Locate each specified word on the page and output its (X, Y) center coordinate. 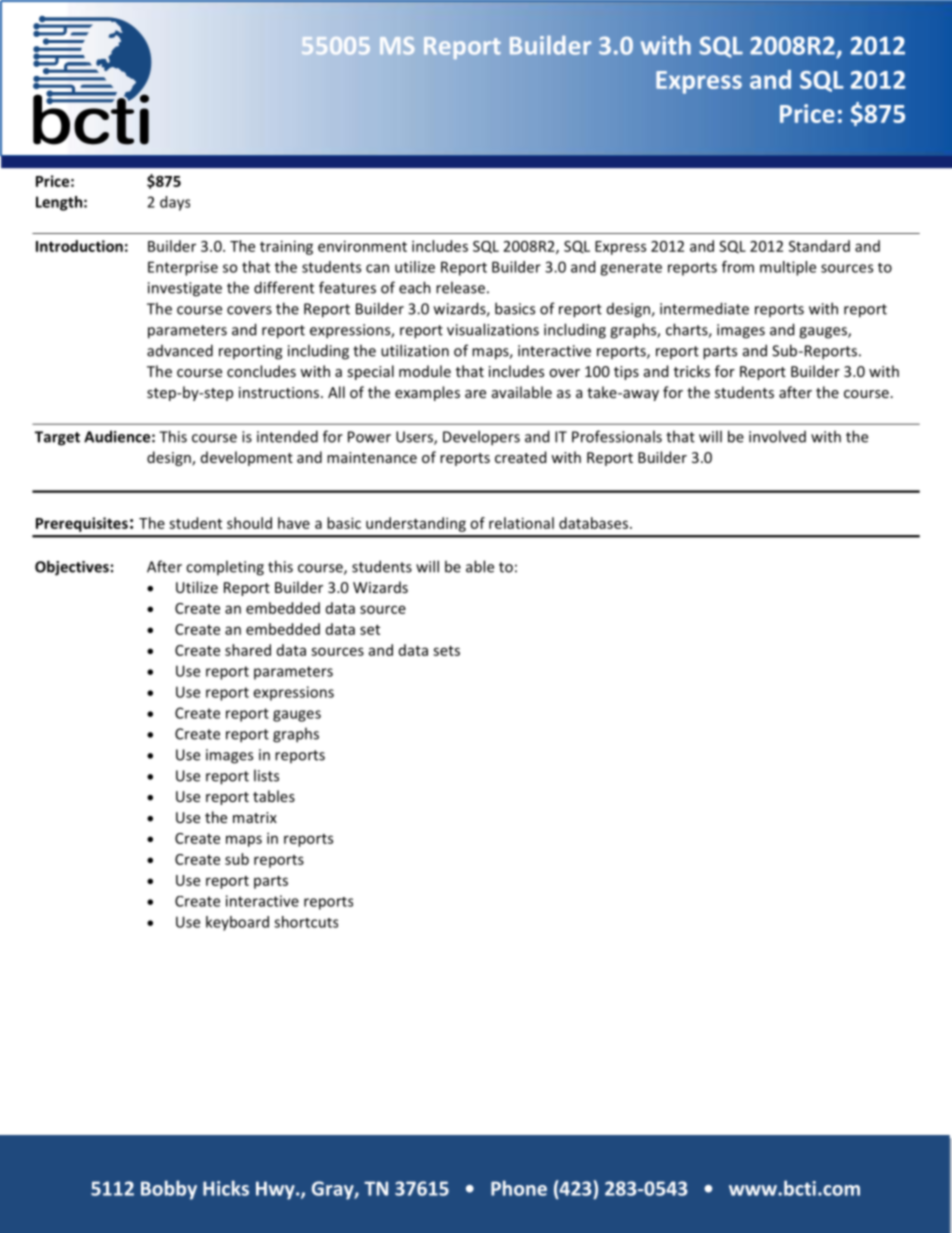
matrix (255, 817)
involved (777, 436)
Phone (519, 1188)
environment (362, 246)
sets (446, 651)
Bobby (169, 1190)
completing (225, 568)
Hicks (226, 1188)
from (738, 267)
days (175, 203)
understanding (416, 524)
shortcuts (306, 922)
